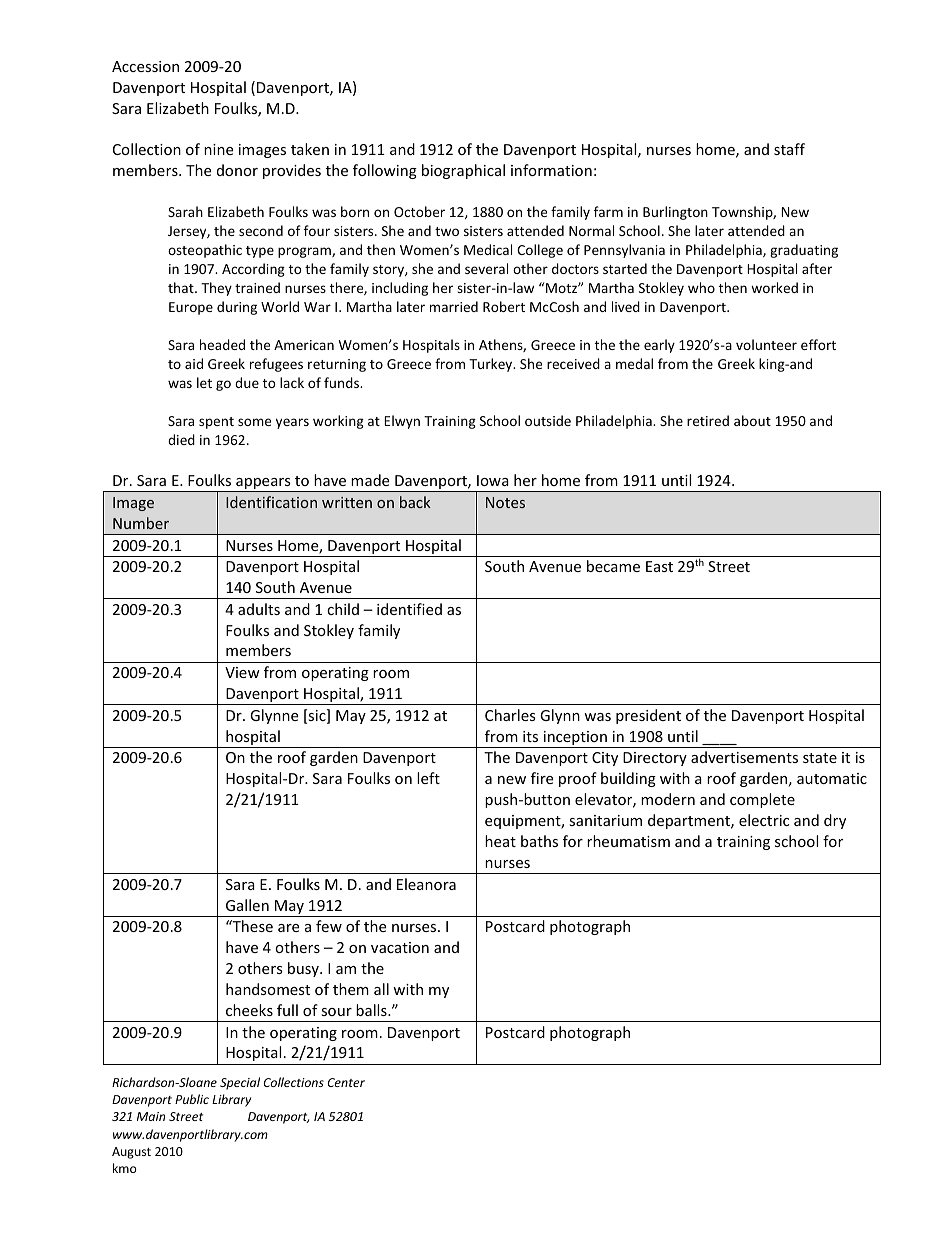 The image size is (952, 1233). I want to click on View, so click(242, 672).
